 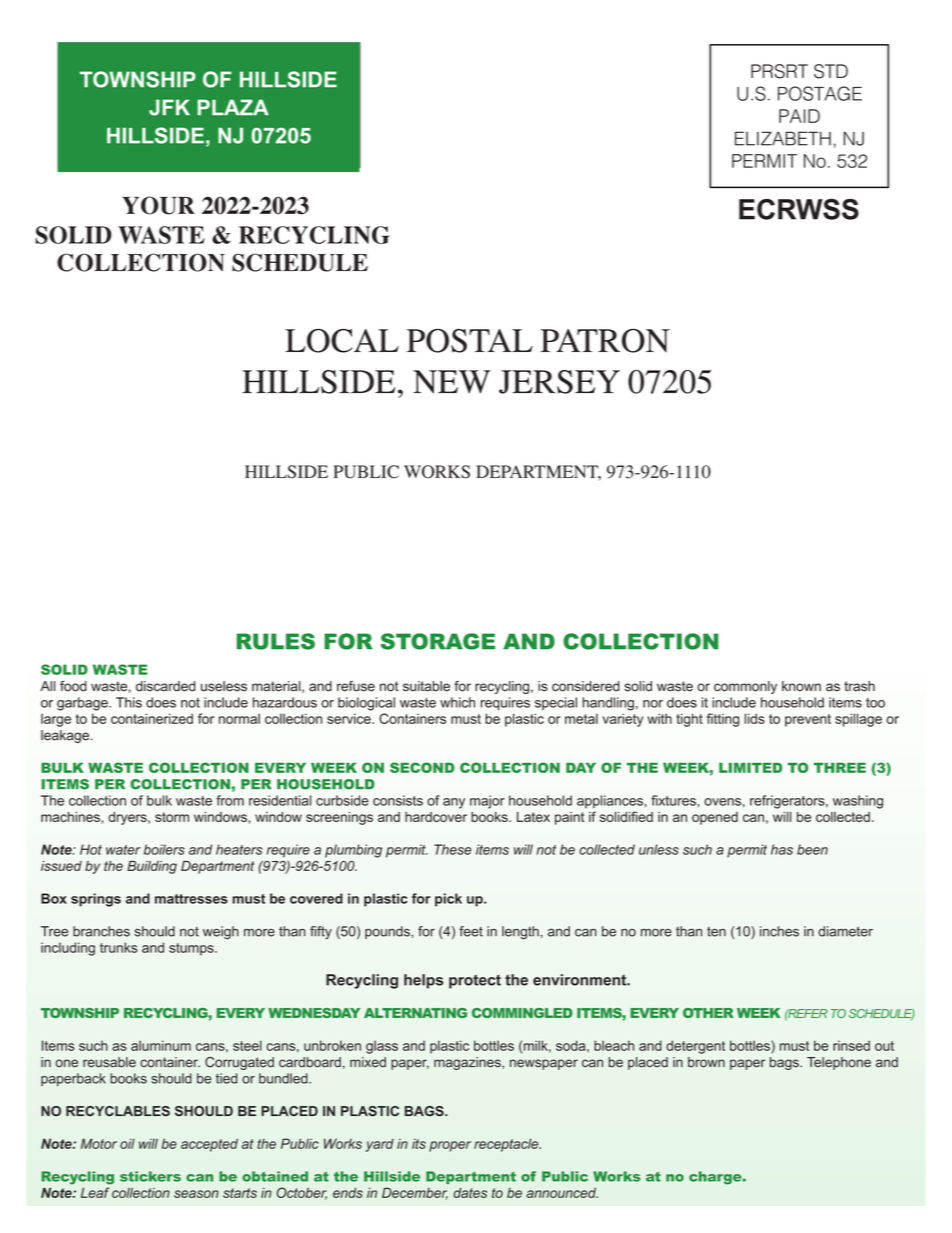 I want to click on JERSEY, so click(x=559, y=382).
